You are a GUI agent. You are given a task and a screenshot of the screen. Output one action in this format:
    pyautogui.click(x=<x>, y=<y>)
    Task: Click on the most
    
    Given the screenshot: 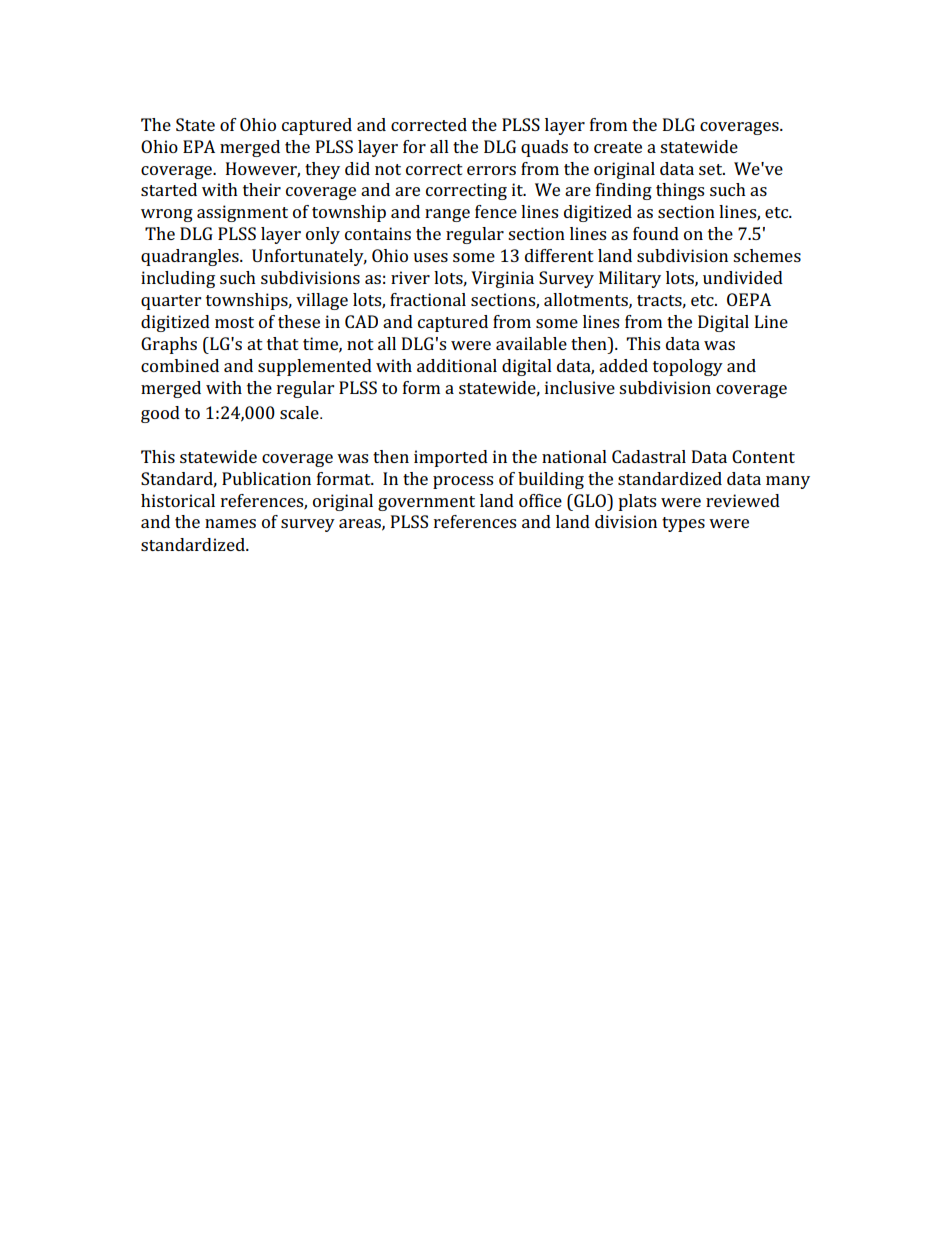 What is the action you would take?
    pyautogui.click(x=234, y=322)
